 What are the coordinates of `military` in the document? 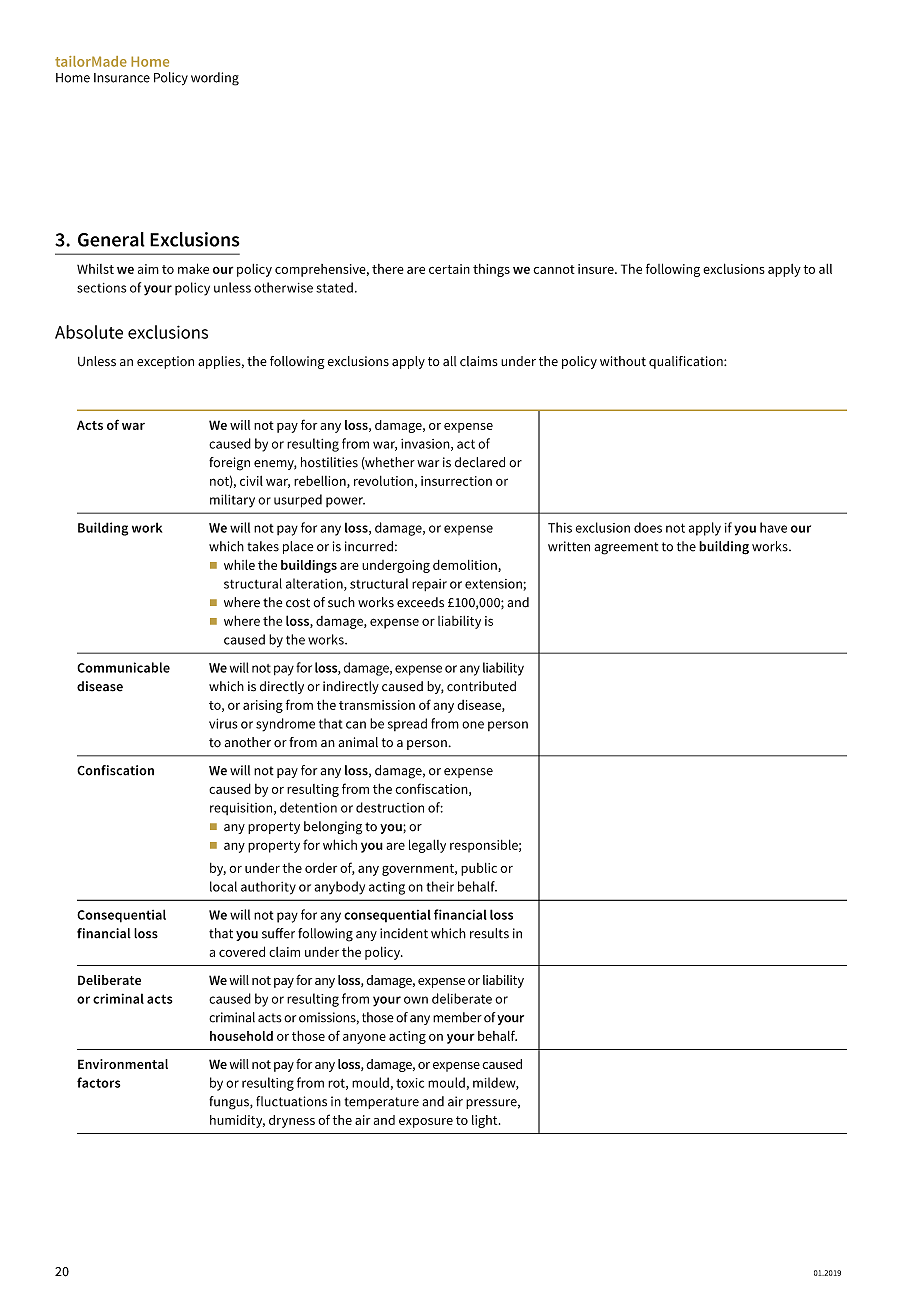 It's located at (232, 501).
